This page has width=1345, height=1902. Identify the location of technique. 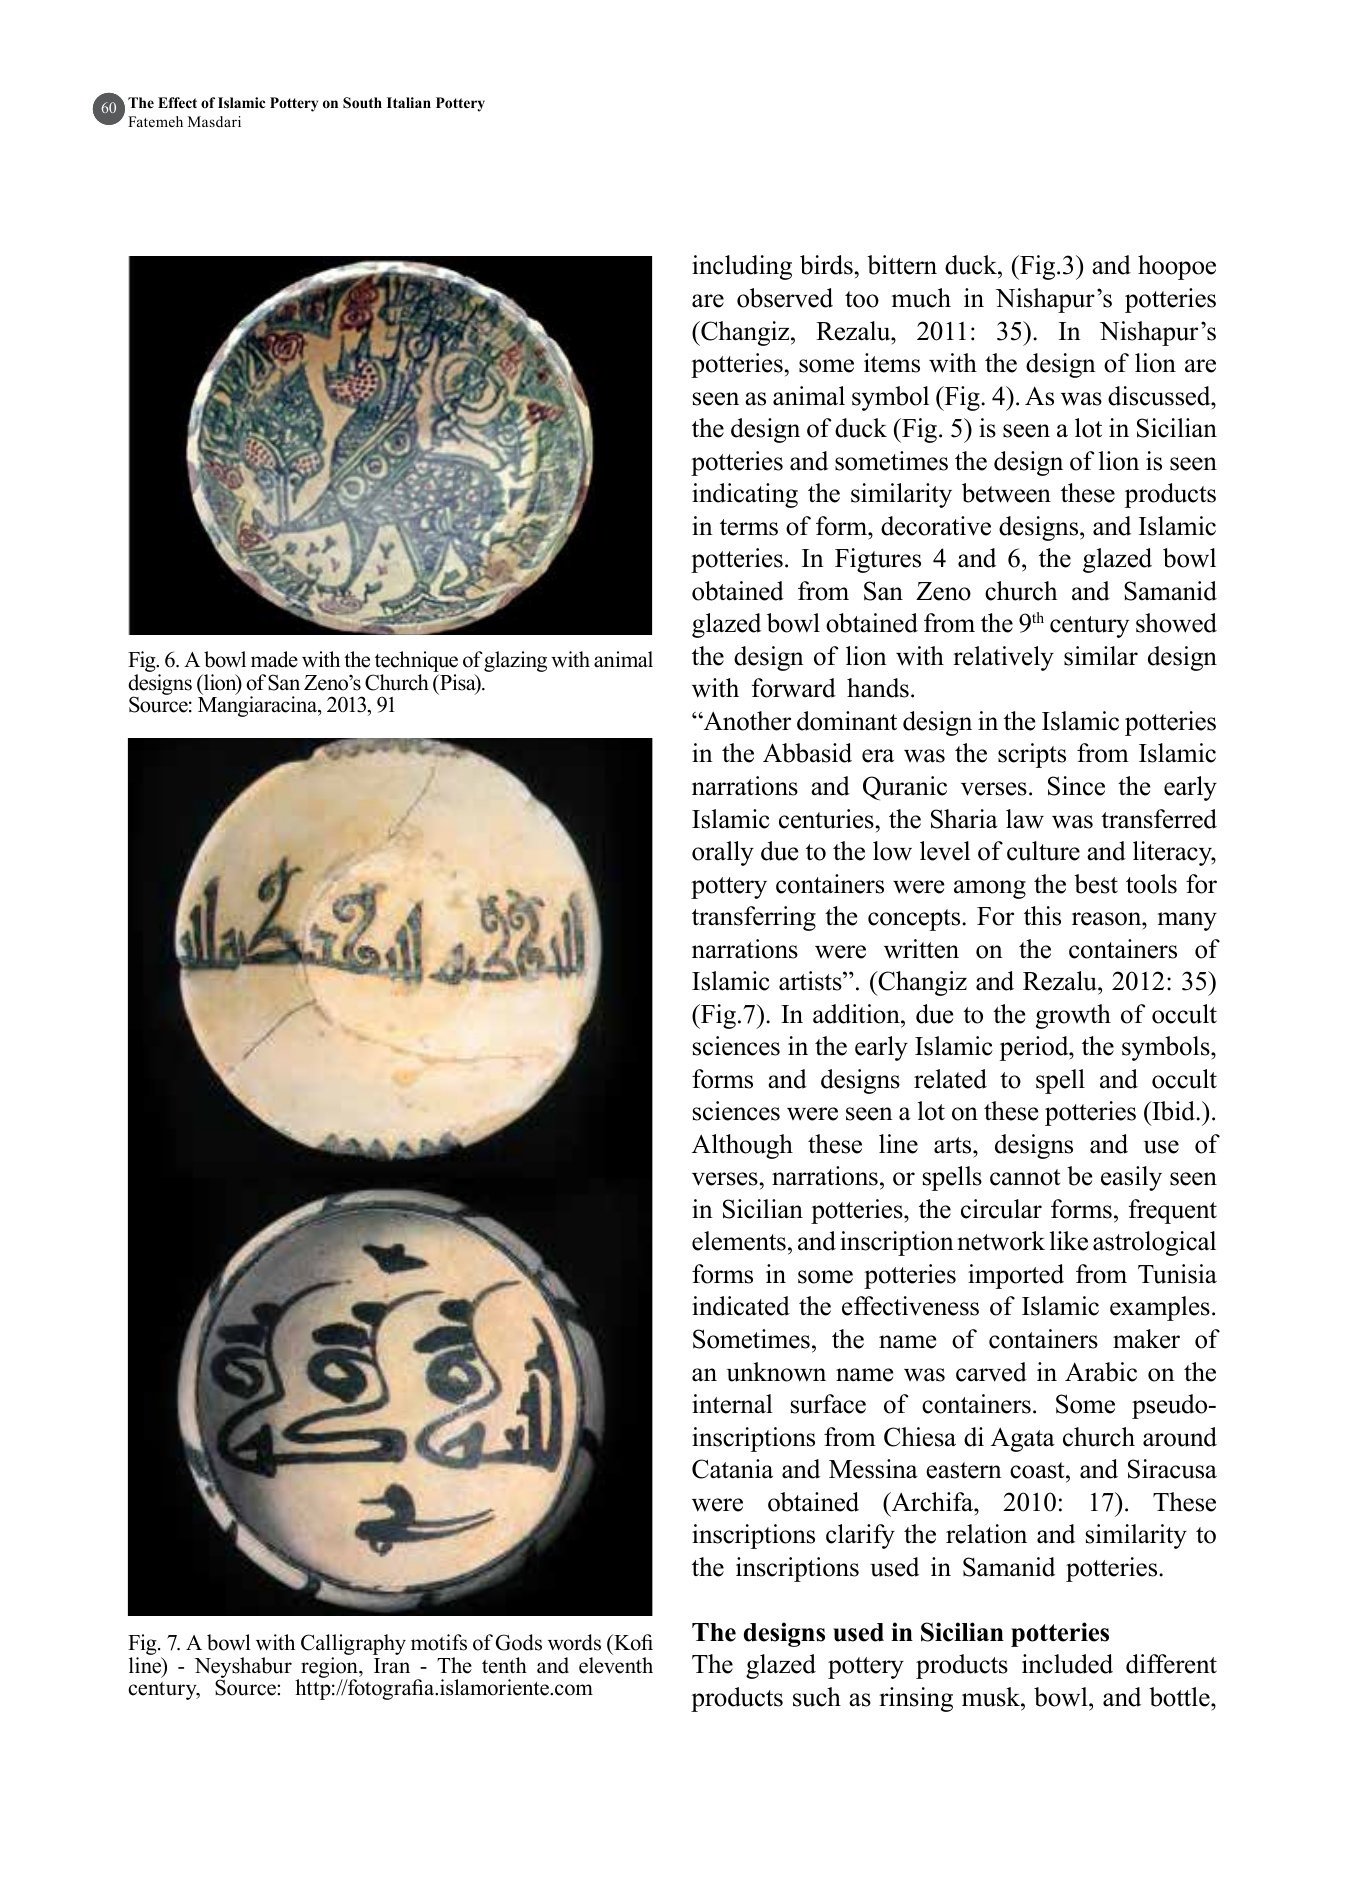
(415, 663).
